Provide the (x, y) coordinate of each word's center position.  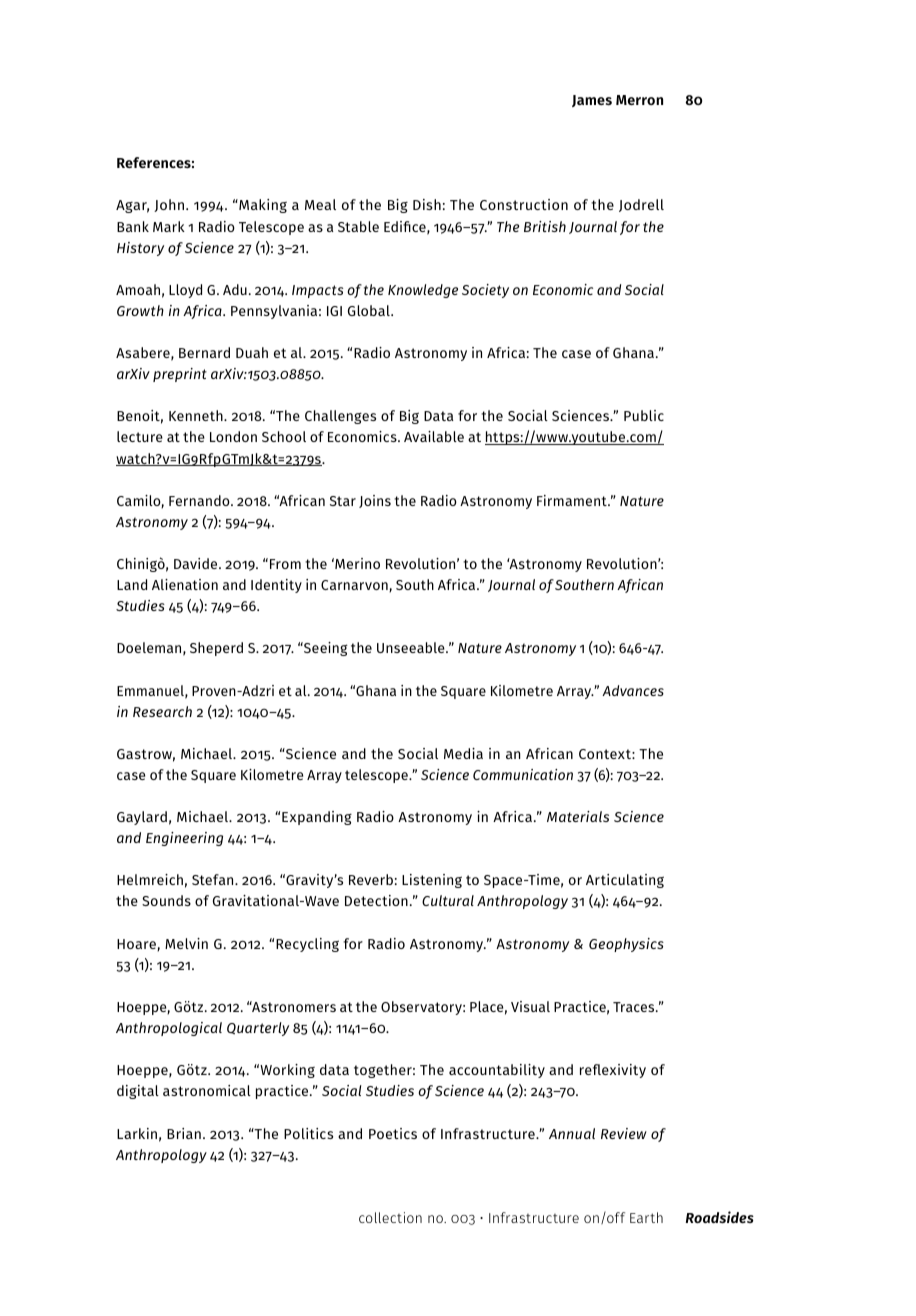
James (592, 101)
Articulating (625, 881)
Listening (432, 881)
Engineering (184, 839)
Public (644, 415)
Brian (184, 1133)
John (169, 205)
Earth (646, 1217)
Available (434, 436)
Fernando (200, 500)
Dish (427, 204)
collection (390, 1217)
